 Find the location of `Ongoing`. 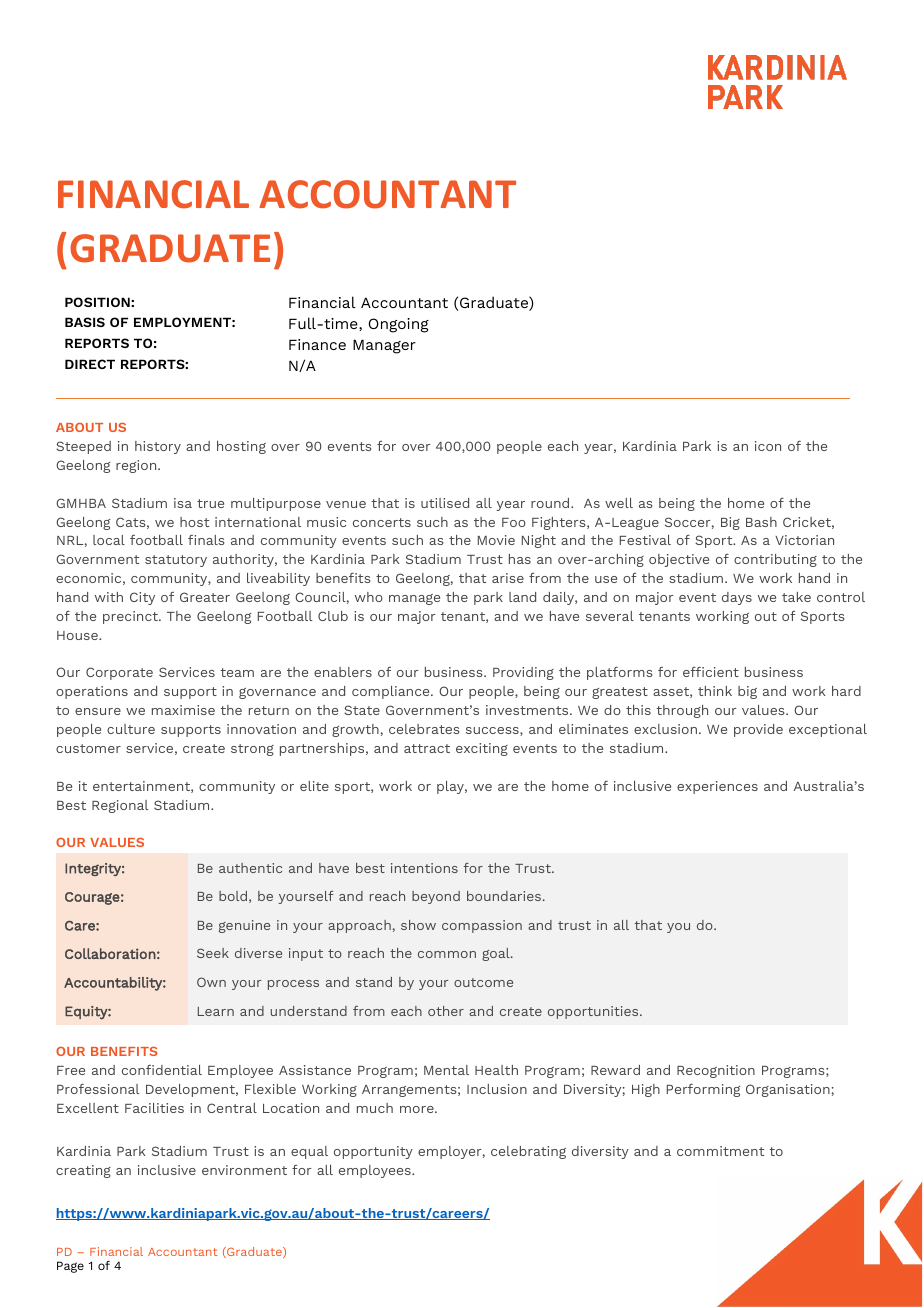

Ongoing is located at coordinates (399, 325).
